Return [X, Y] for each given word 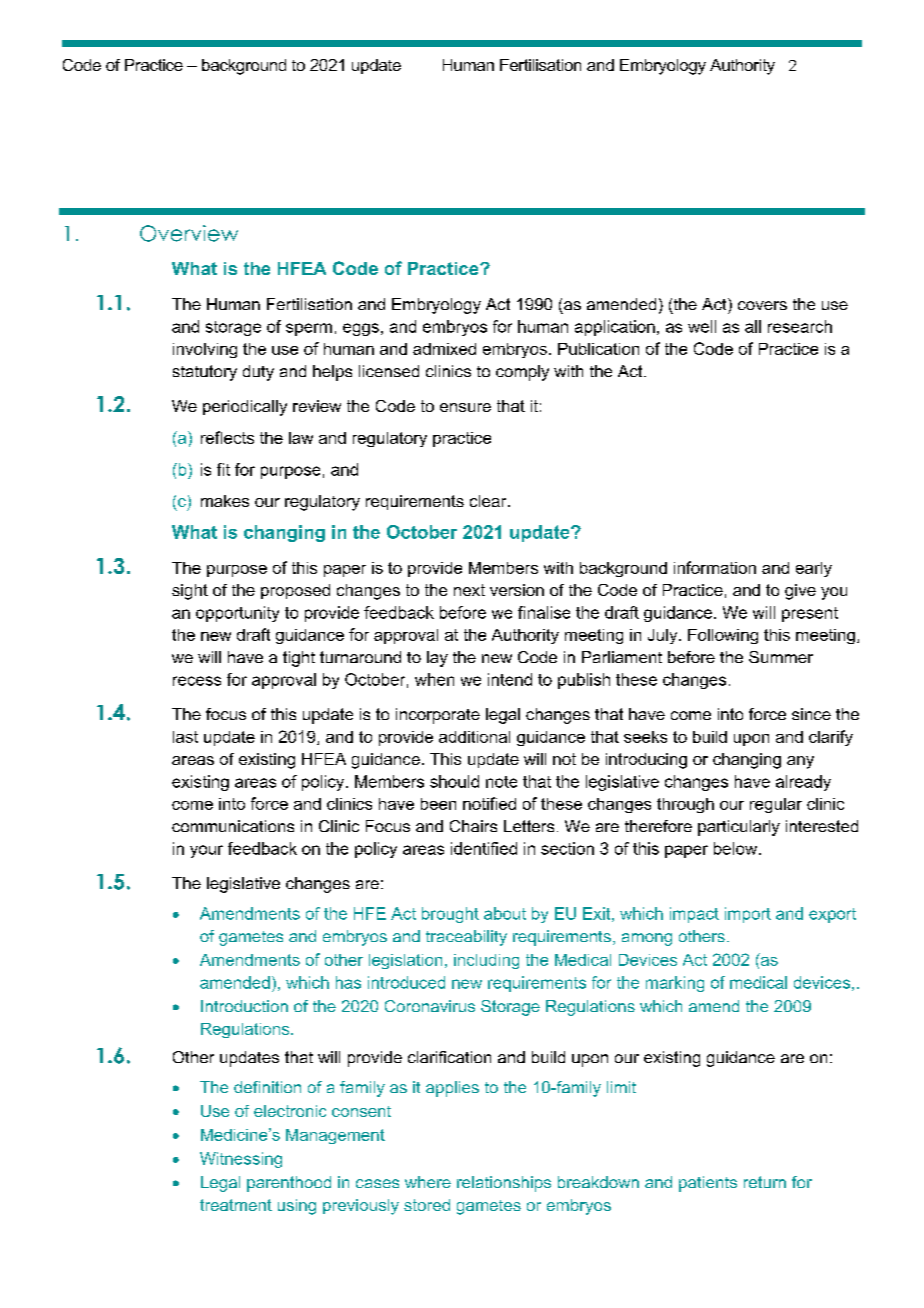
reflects [227, 437]
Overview [189, 233]
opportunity [237, 614]
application [615, 328]
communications [233, 826]
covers [762, 305]
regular [776, 805]
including [486, 961]
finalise [544, 612]
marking [675, 984]
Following [723, 636]
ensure [465, 407]
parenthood [289, 1184]
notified [489, 803]
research [800, 326]
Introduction [244, 1006]
